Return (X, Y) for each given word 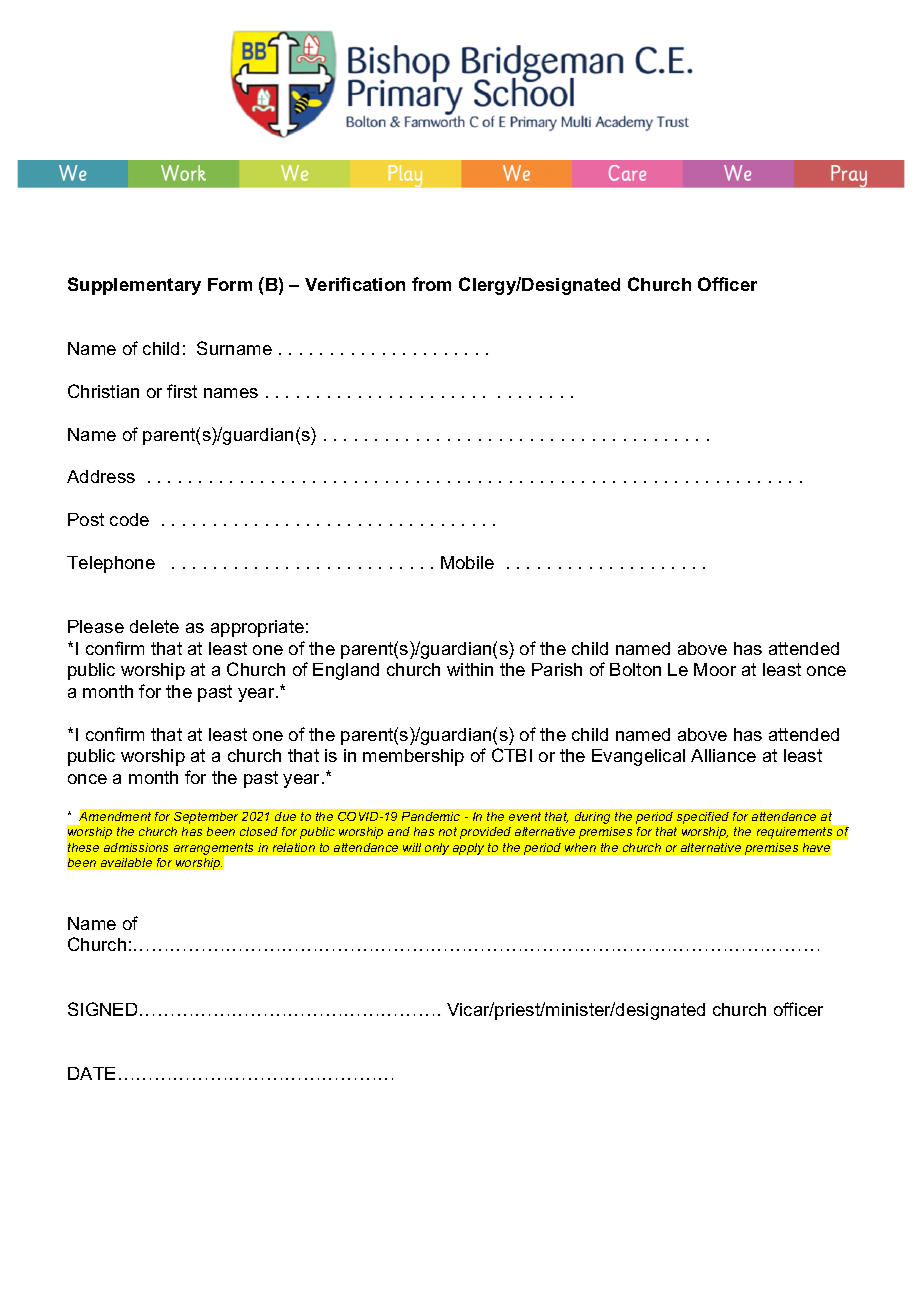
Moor (715, 669)
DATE (91, 1073)
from (431, 284)
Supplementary (134, 286)
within (470, 669)
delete (154, 626)
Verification (355, 284)
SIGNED (102, 1009)
